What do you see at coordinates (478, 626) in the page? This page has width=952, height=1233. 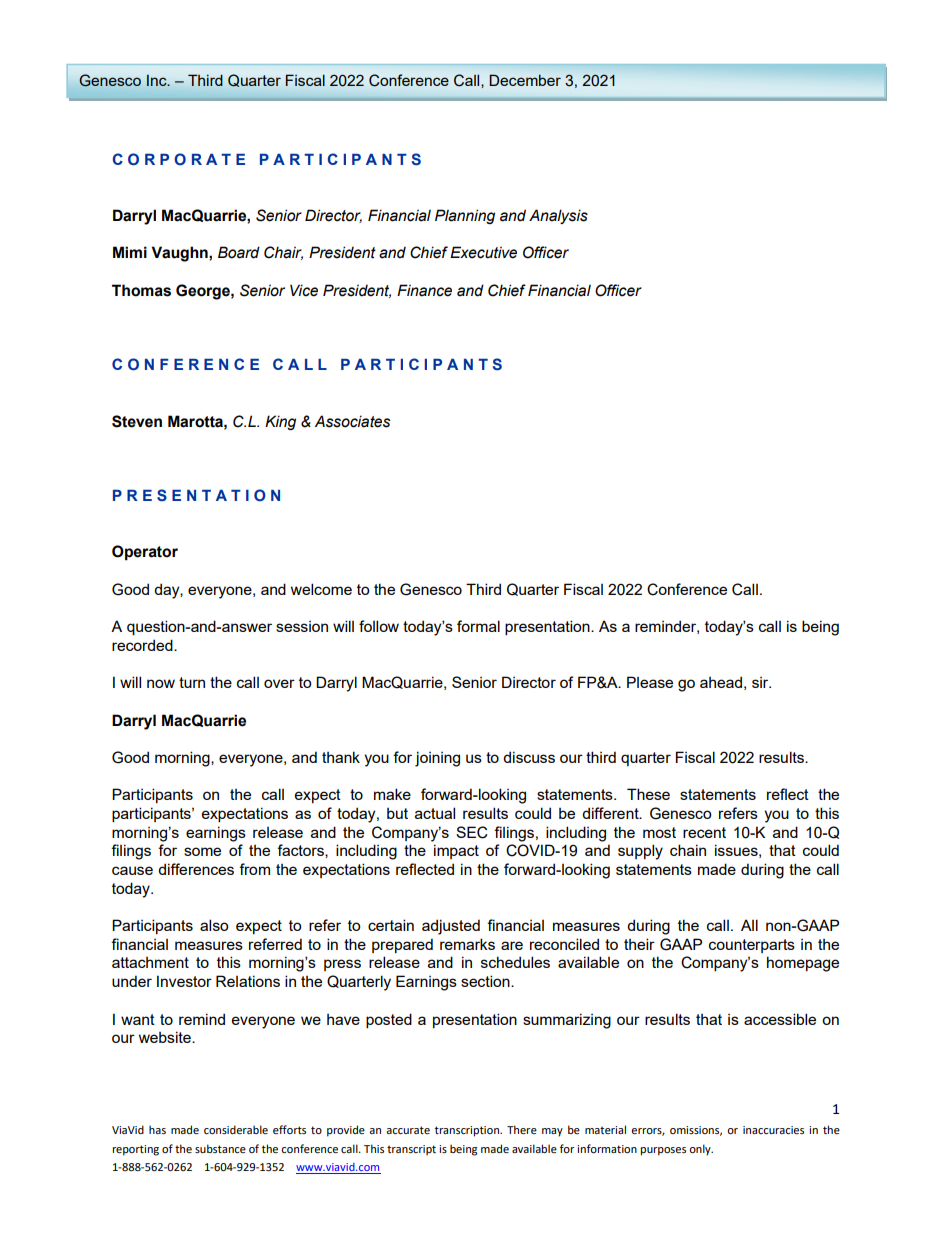 I see `formal` at bounding box center [478, 626].
